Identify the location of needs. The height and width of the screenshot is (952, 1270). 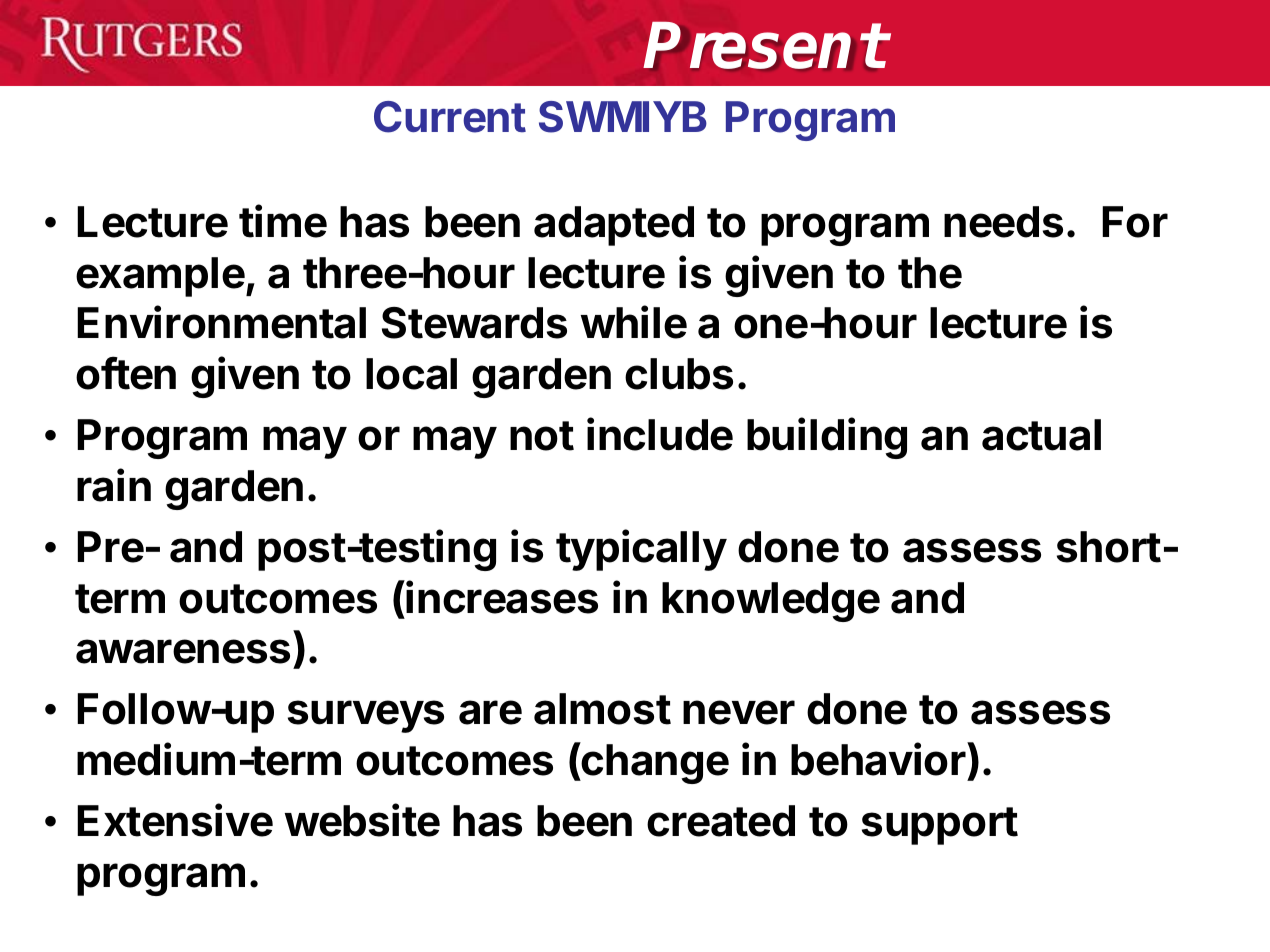
(1003, 222).
